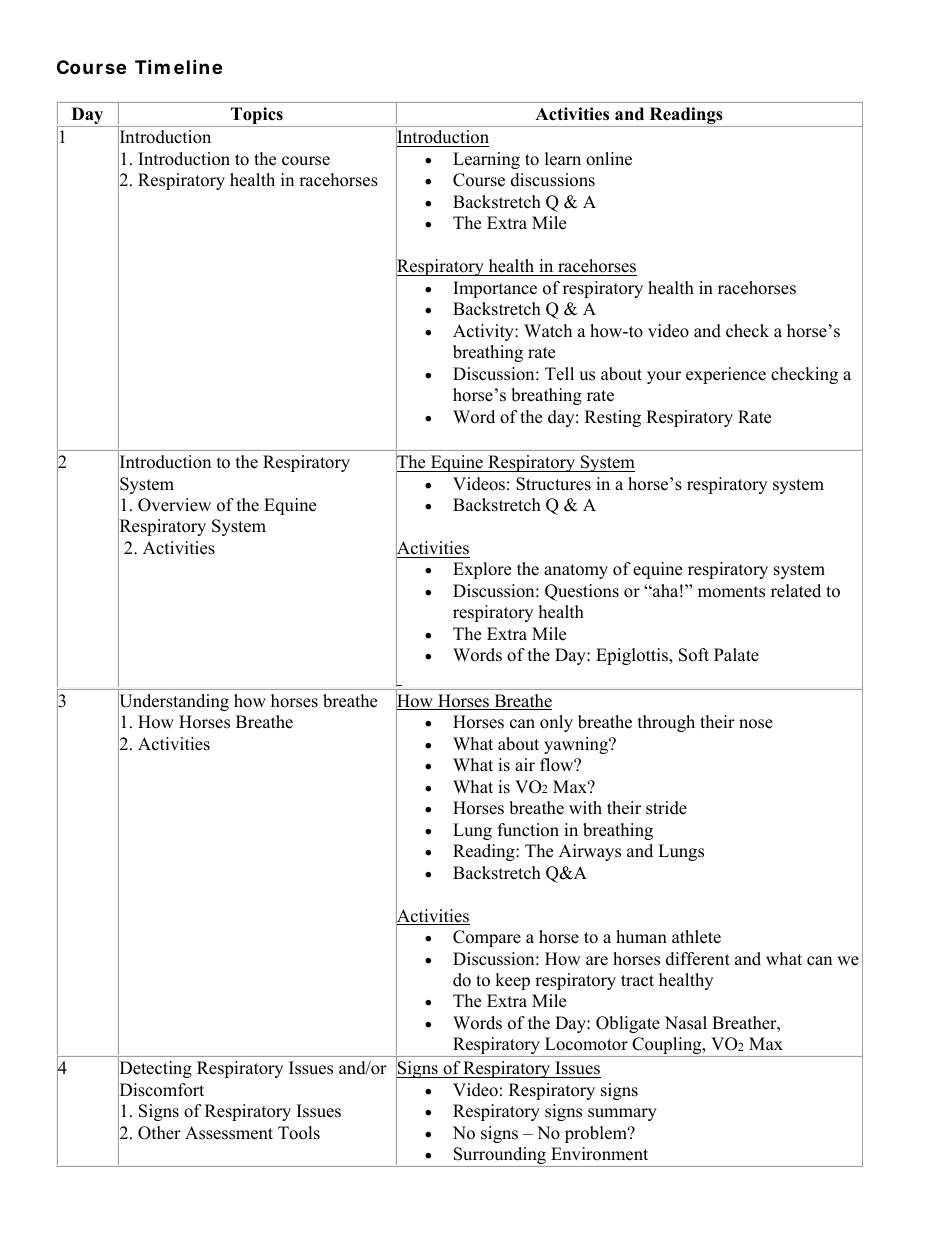 The height and width of the screenshot is (1233, 952). What do you see at coordinates (622, 1114) in the screenshot?
I see `summary` at bounding box center [622, 1114].
